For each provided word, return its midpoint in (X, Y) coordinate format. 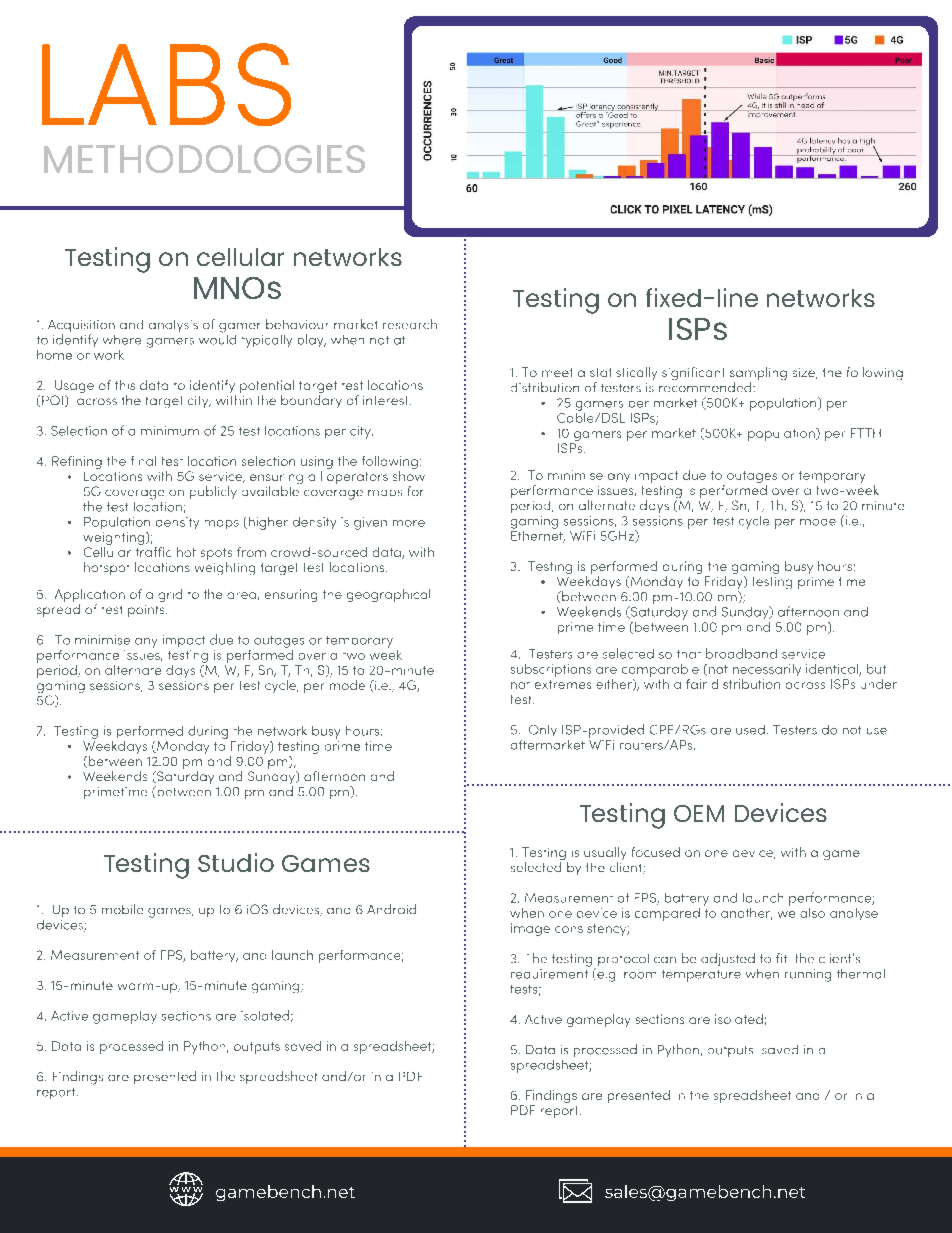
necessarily (767, 670)
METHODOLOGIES (204, 159)
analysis (173, 326)
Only (543, 730)
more (409, 523)
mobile (122, 909)
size (805, 373)
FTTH (866, 433)
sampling (758, 375)
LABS (166, 84)
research (410, 324)
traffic (153, 550)
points (147, 611)
